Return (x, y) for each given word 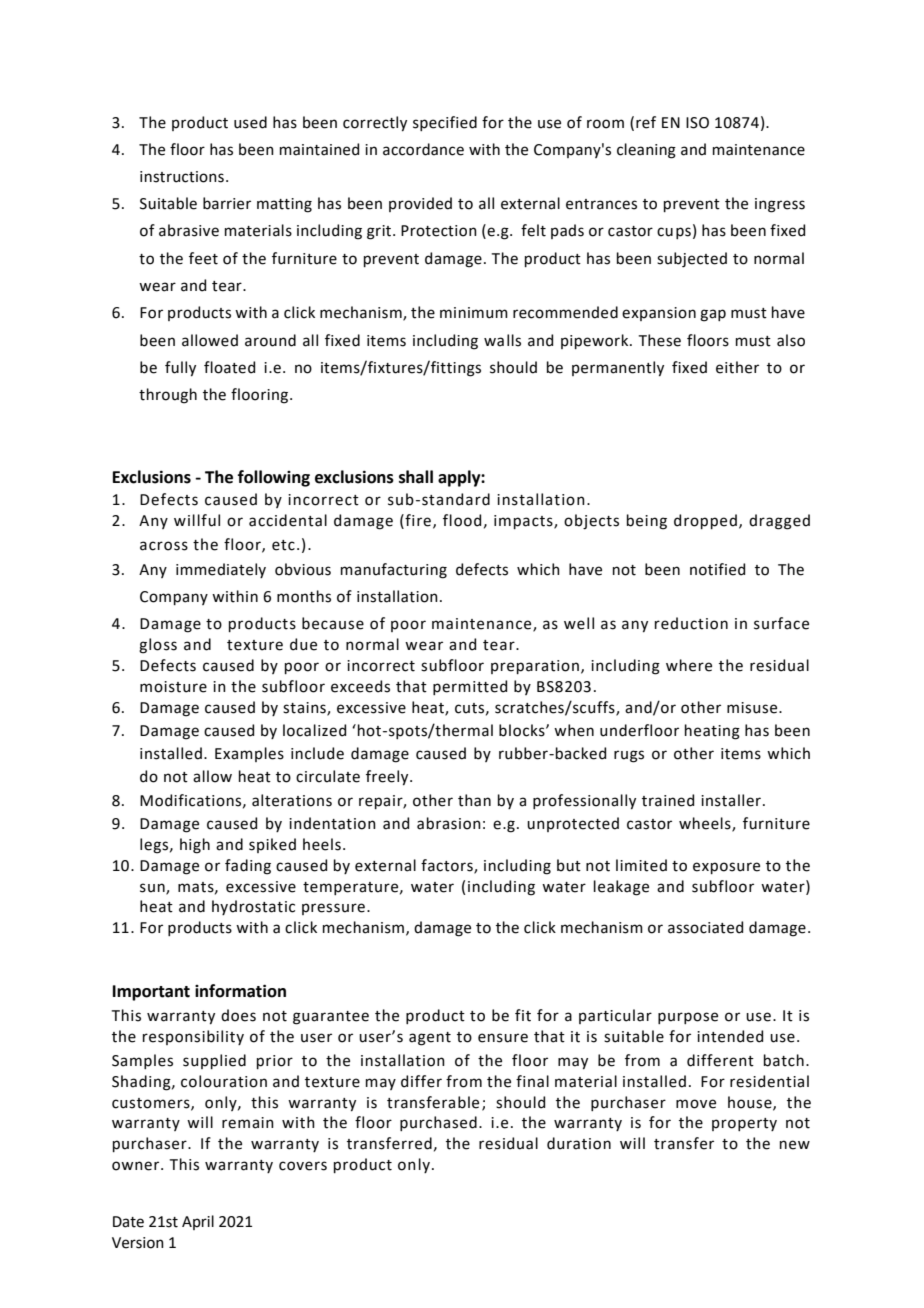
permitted (470, 687)
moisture (173, 687)
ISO (697, 123)
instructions (182, 177)
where (689, 665)
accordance (423, 149)
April (198, 1222)
